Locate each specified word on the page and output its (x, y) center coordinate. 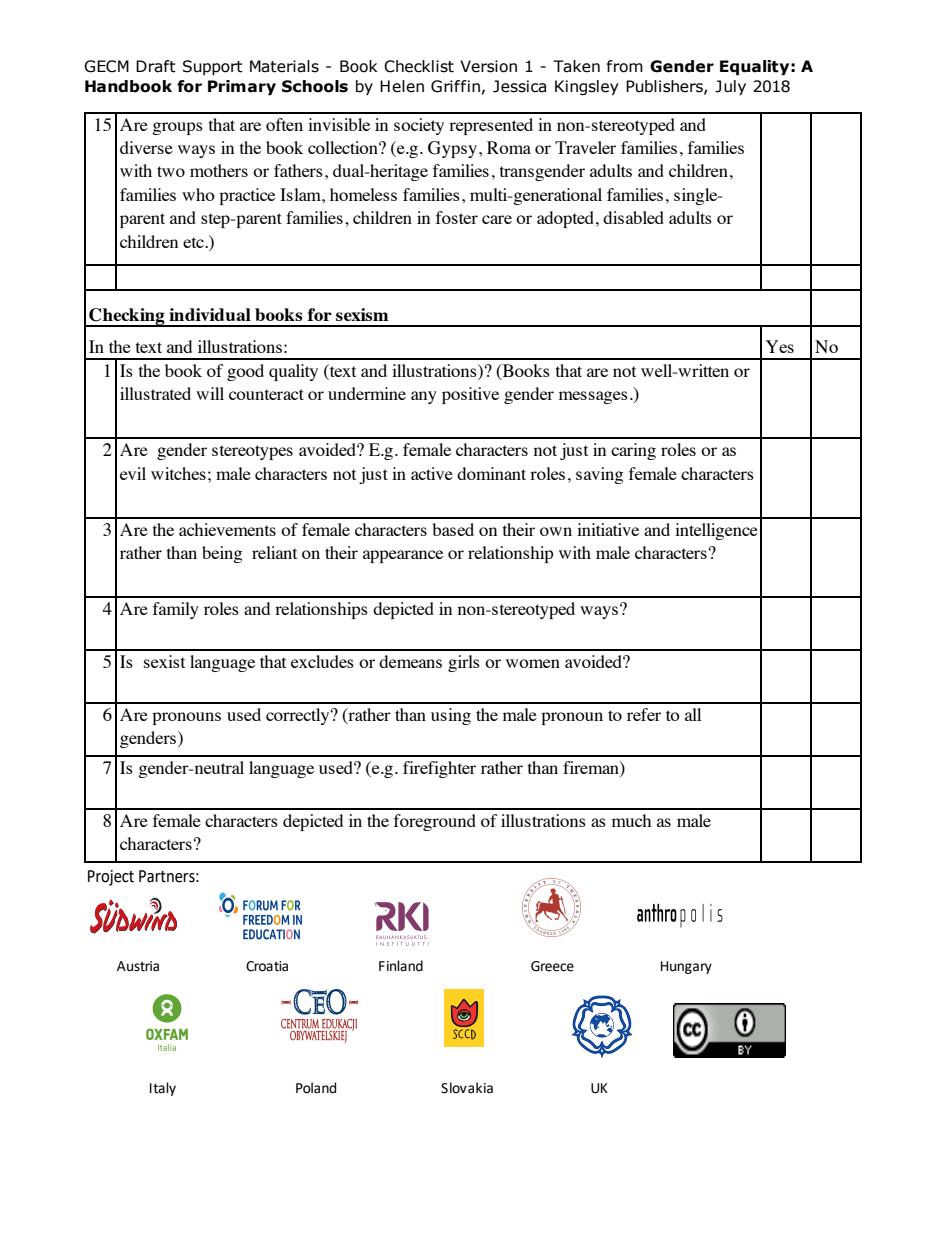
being (222, 554)
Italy (163, 1089)
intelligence (716, 531)
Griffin (455, 86)
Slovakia (467, 1088)
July (730, 87)
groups (177, 128)
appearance (403, 556)
